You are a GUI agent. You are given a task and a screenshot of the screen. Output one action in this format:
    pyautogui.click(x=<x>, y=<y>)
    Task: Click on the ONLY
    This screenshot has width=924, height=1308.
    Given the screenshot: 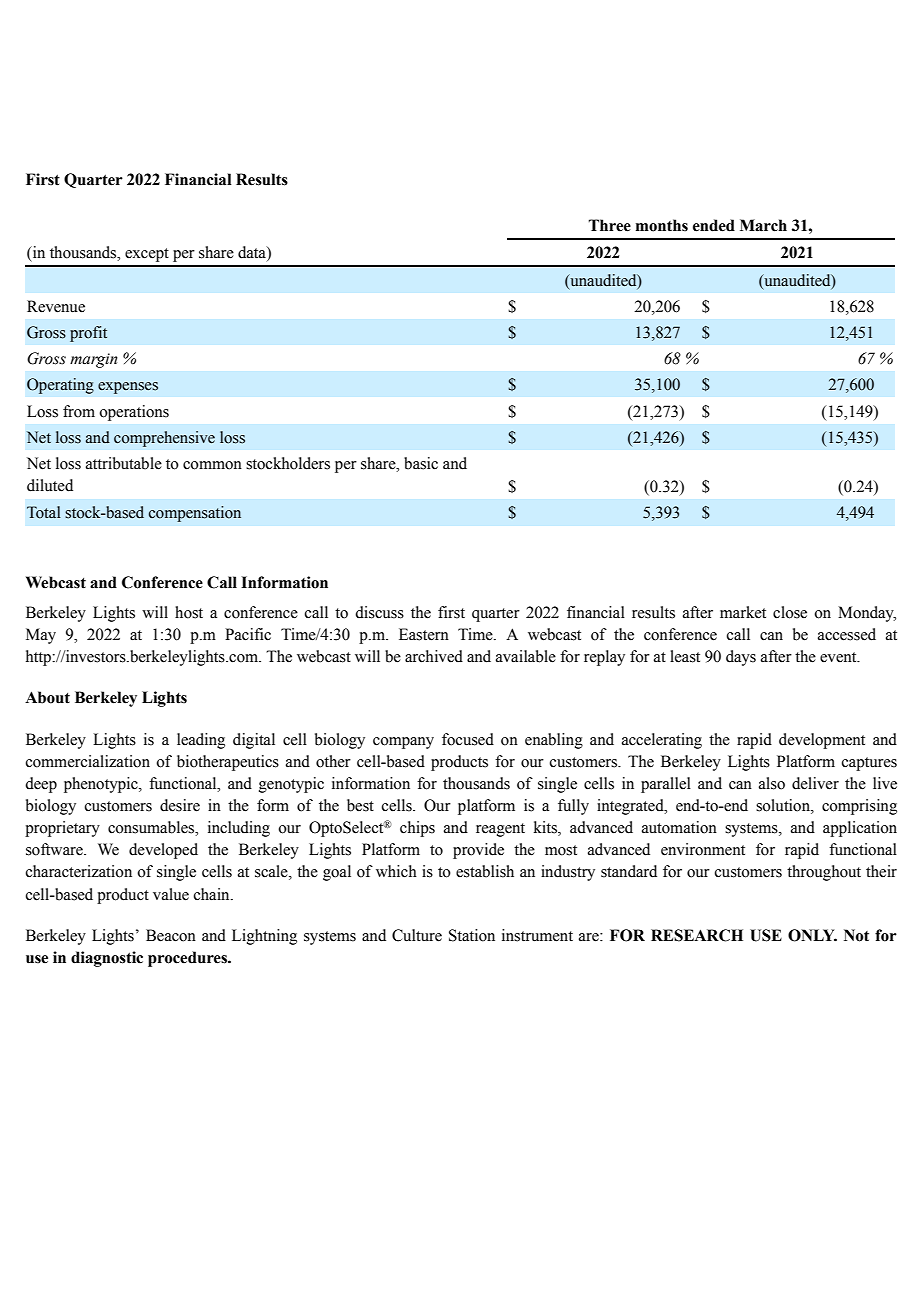 What is the action you would take?
    pyautogui.click(x=812, y=935)
